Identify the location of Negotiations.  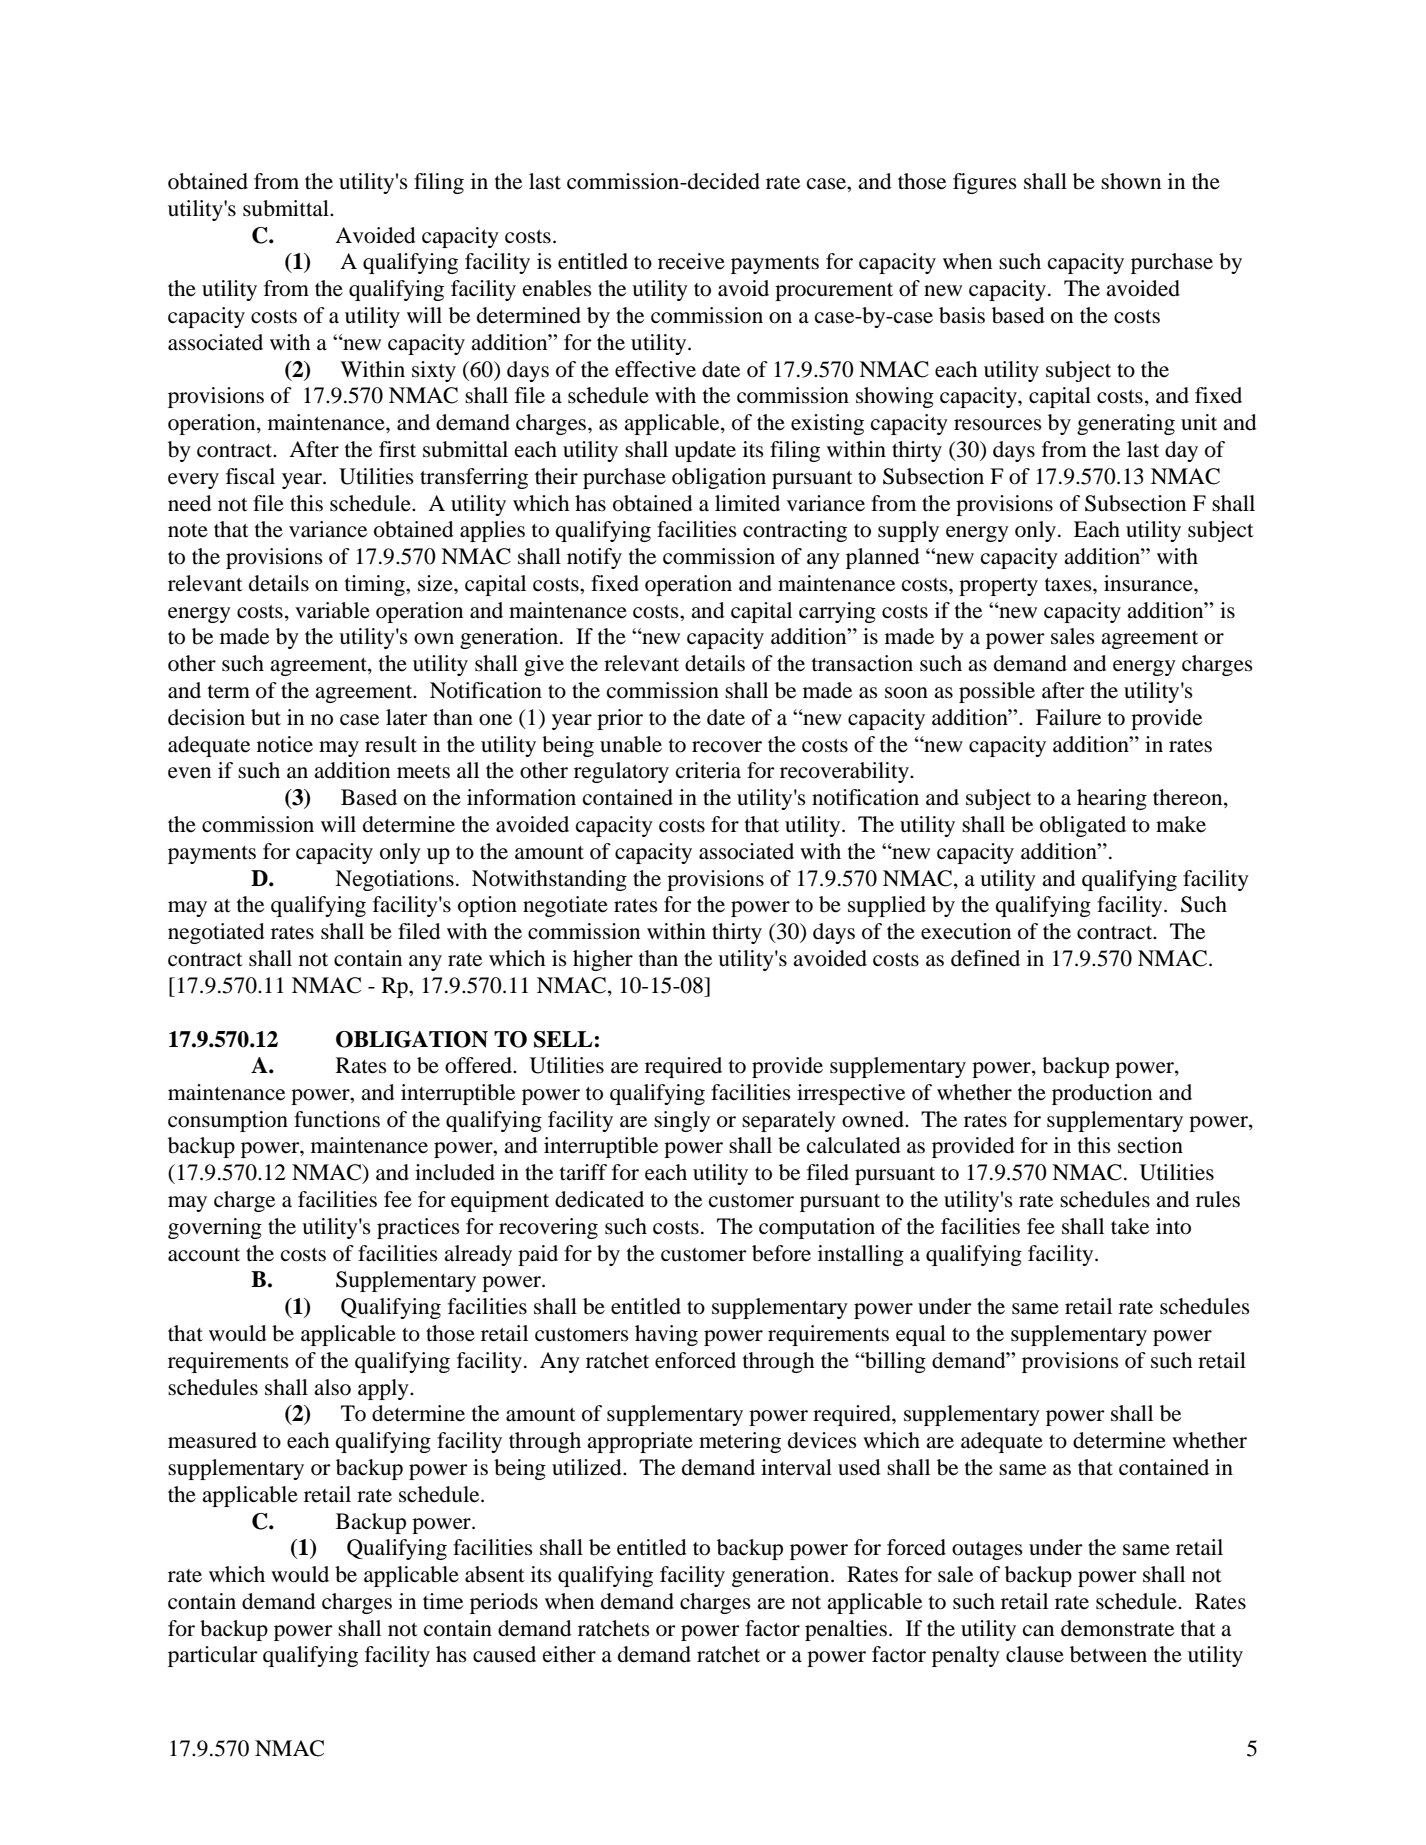
(394, 880).
